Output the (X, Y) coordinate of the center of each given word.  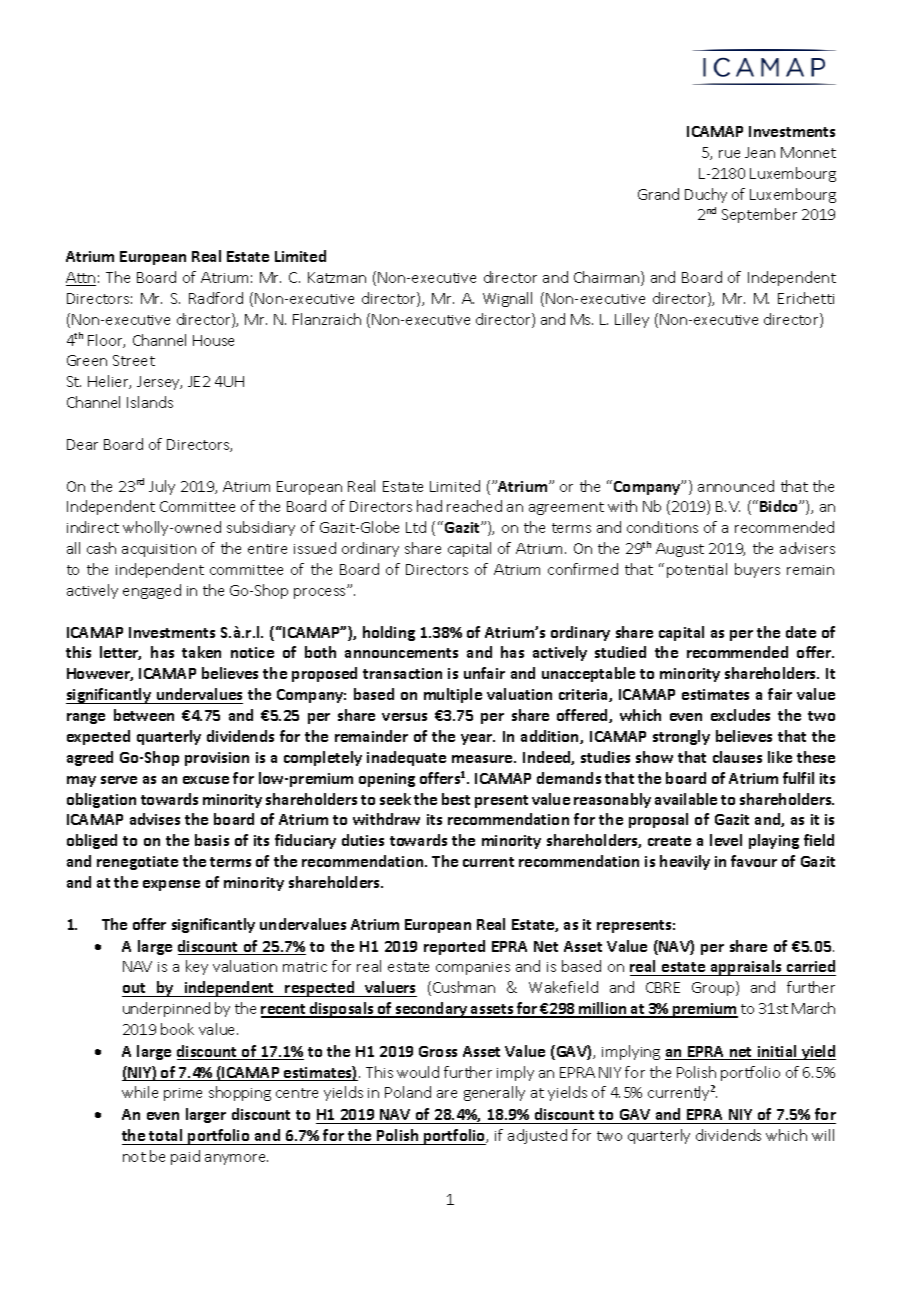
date (801, 632)
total (165, 1135)
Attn (81, 279)
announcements (401, 653)
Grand (658, 194)
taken (201, 652)
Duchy (706, 195)
